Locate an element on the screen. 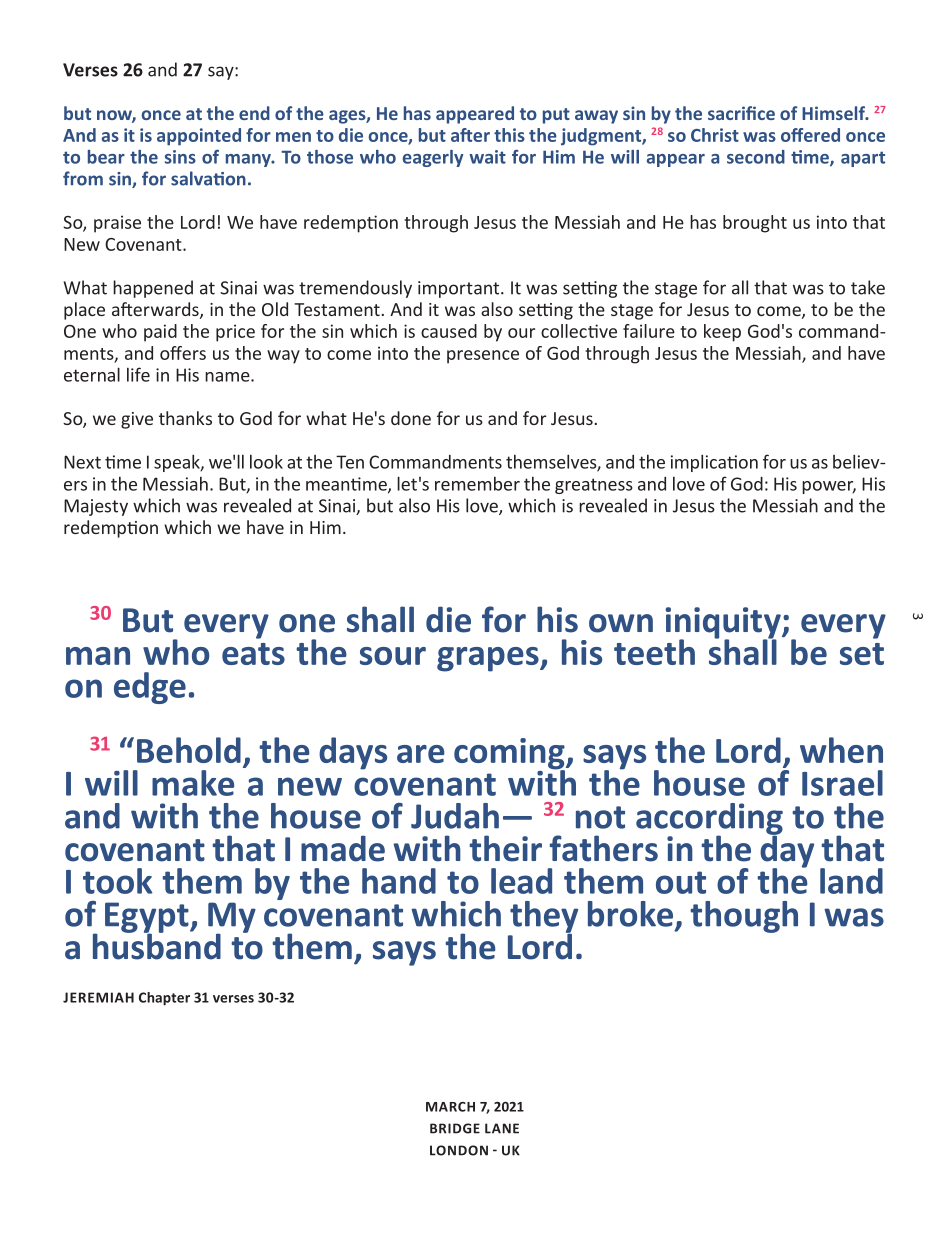 This screenshot has width=952, height=1233. wait is located at coordinates (487, 157).
